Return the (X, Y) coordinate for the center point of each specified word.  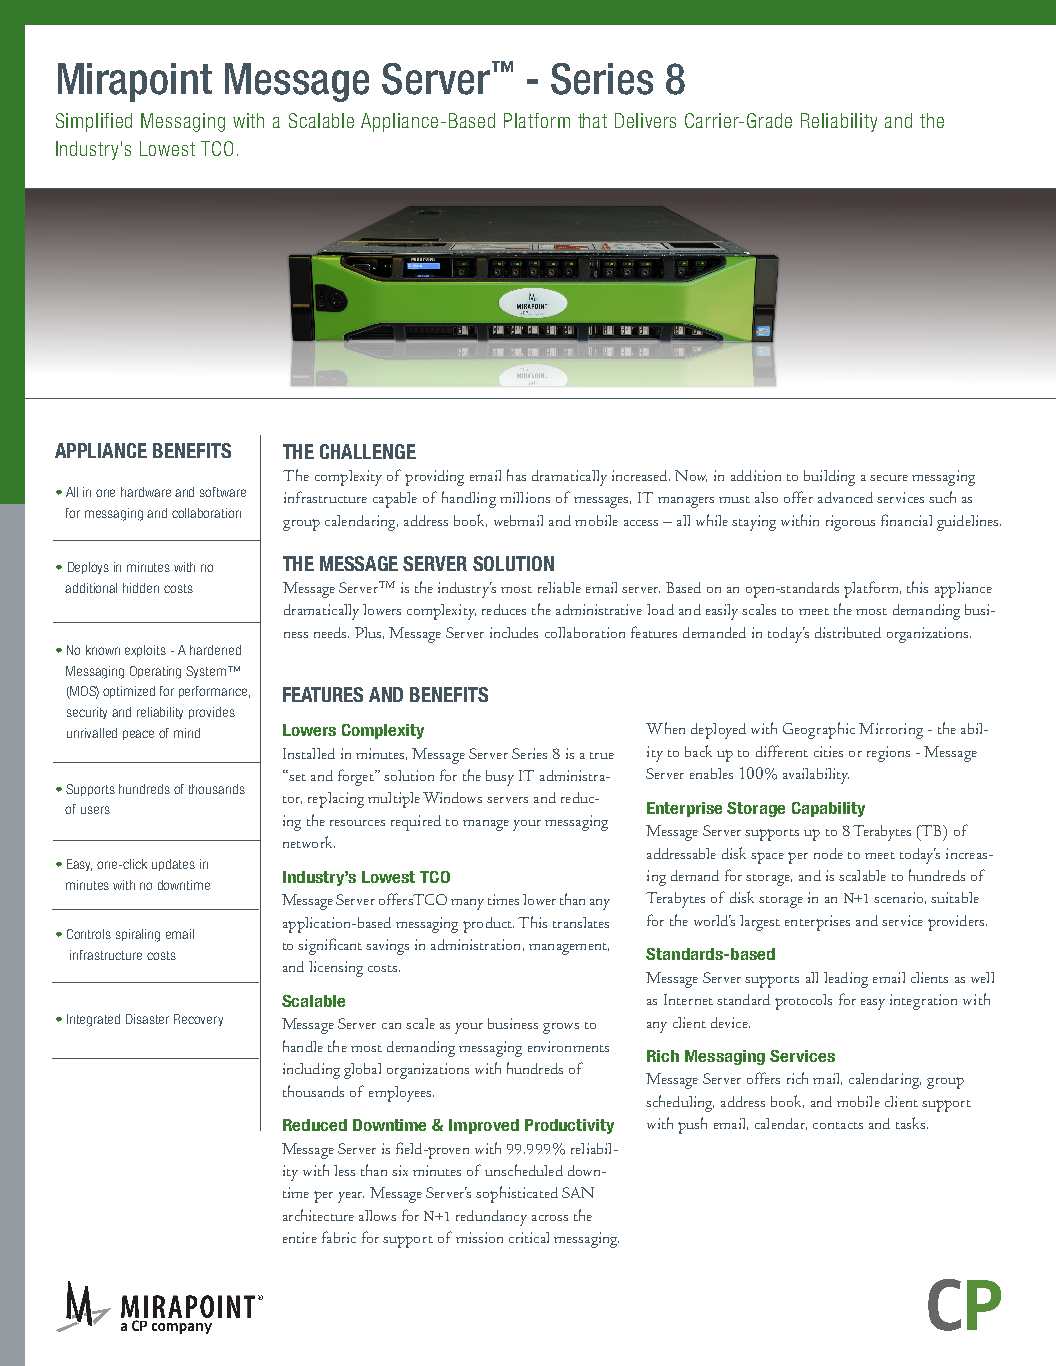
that (592, 120)
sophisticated (517, 1194)
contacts (838, 1125)
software (223, 492)
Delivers (645, 120)
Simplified (94, 122)
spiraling (138, 935)
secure (889, 478)
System (207, 672)
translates (581, 922)
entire (300, 1237)
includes (514, 632)
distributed (848, 632)
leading (846, 980)
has (516, 475)
